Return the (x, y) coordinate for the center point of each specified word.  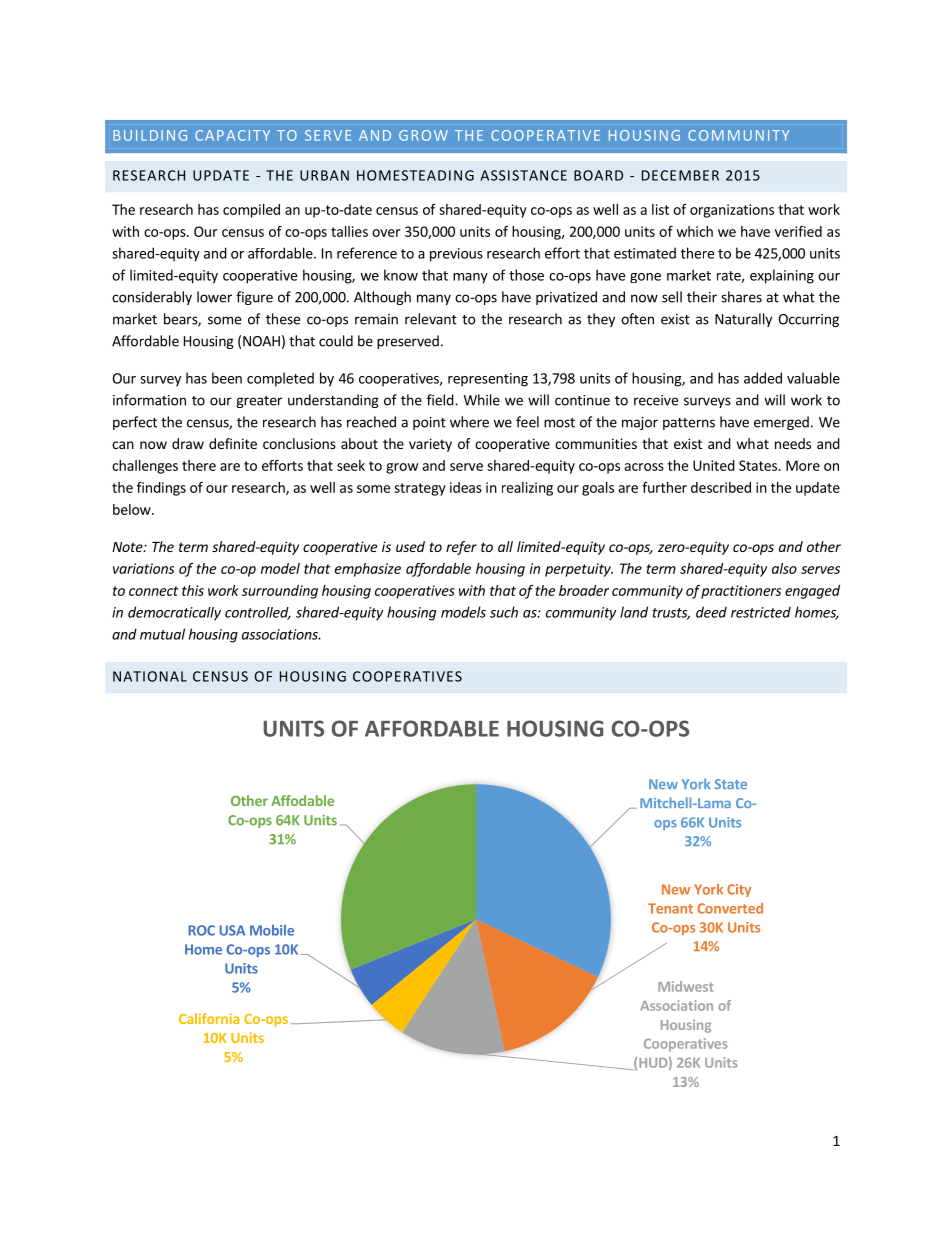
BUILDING (150, 135)
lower (214, 297)
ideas (466, 487)
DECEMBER (680, 175)
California (209, 1018)
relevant (431, 319)
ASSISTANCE (523, 175)
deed (711, 612)
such (504, 612)
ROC (201, 930)
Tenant (670, 908)
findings (161, 489)
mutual (162, 634)
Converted (730, 908)
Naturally (743, 320)
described (721, 487)
